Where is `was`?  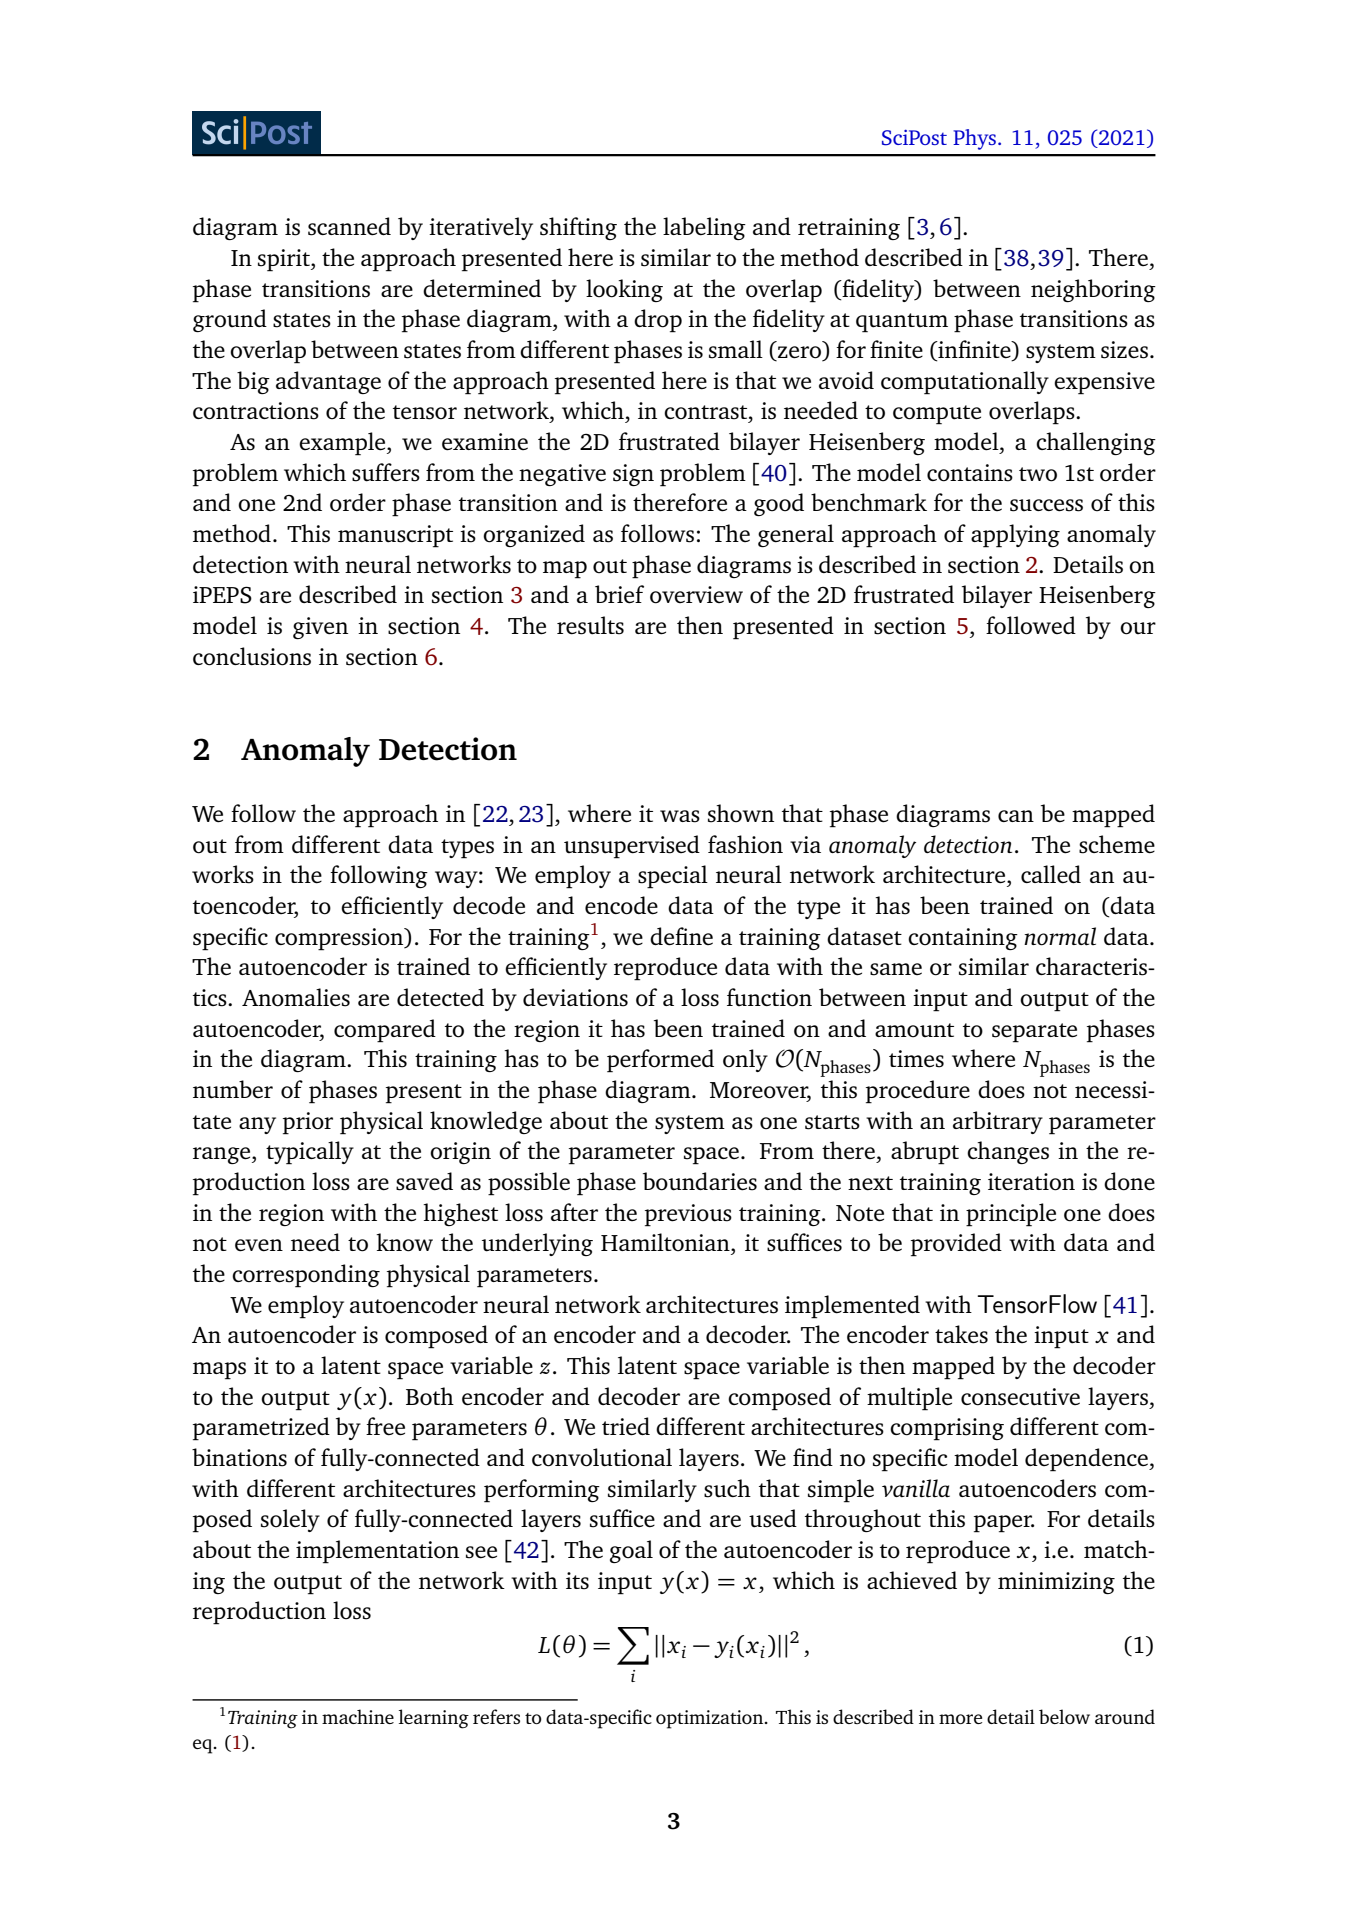
was is located at coordinates (680, 816).
